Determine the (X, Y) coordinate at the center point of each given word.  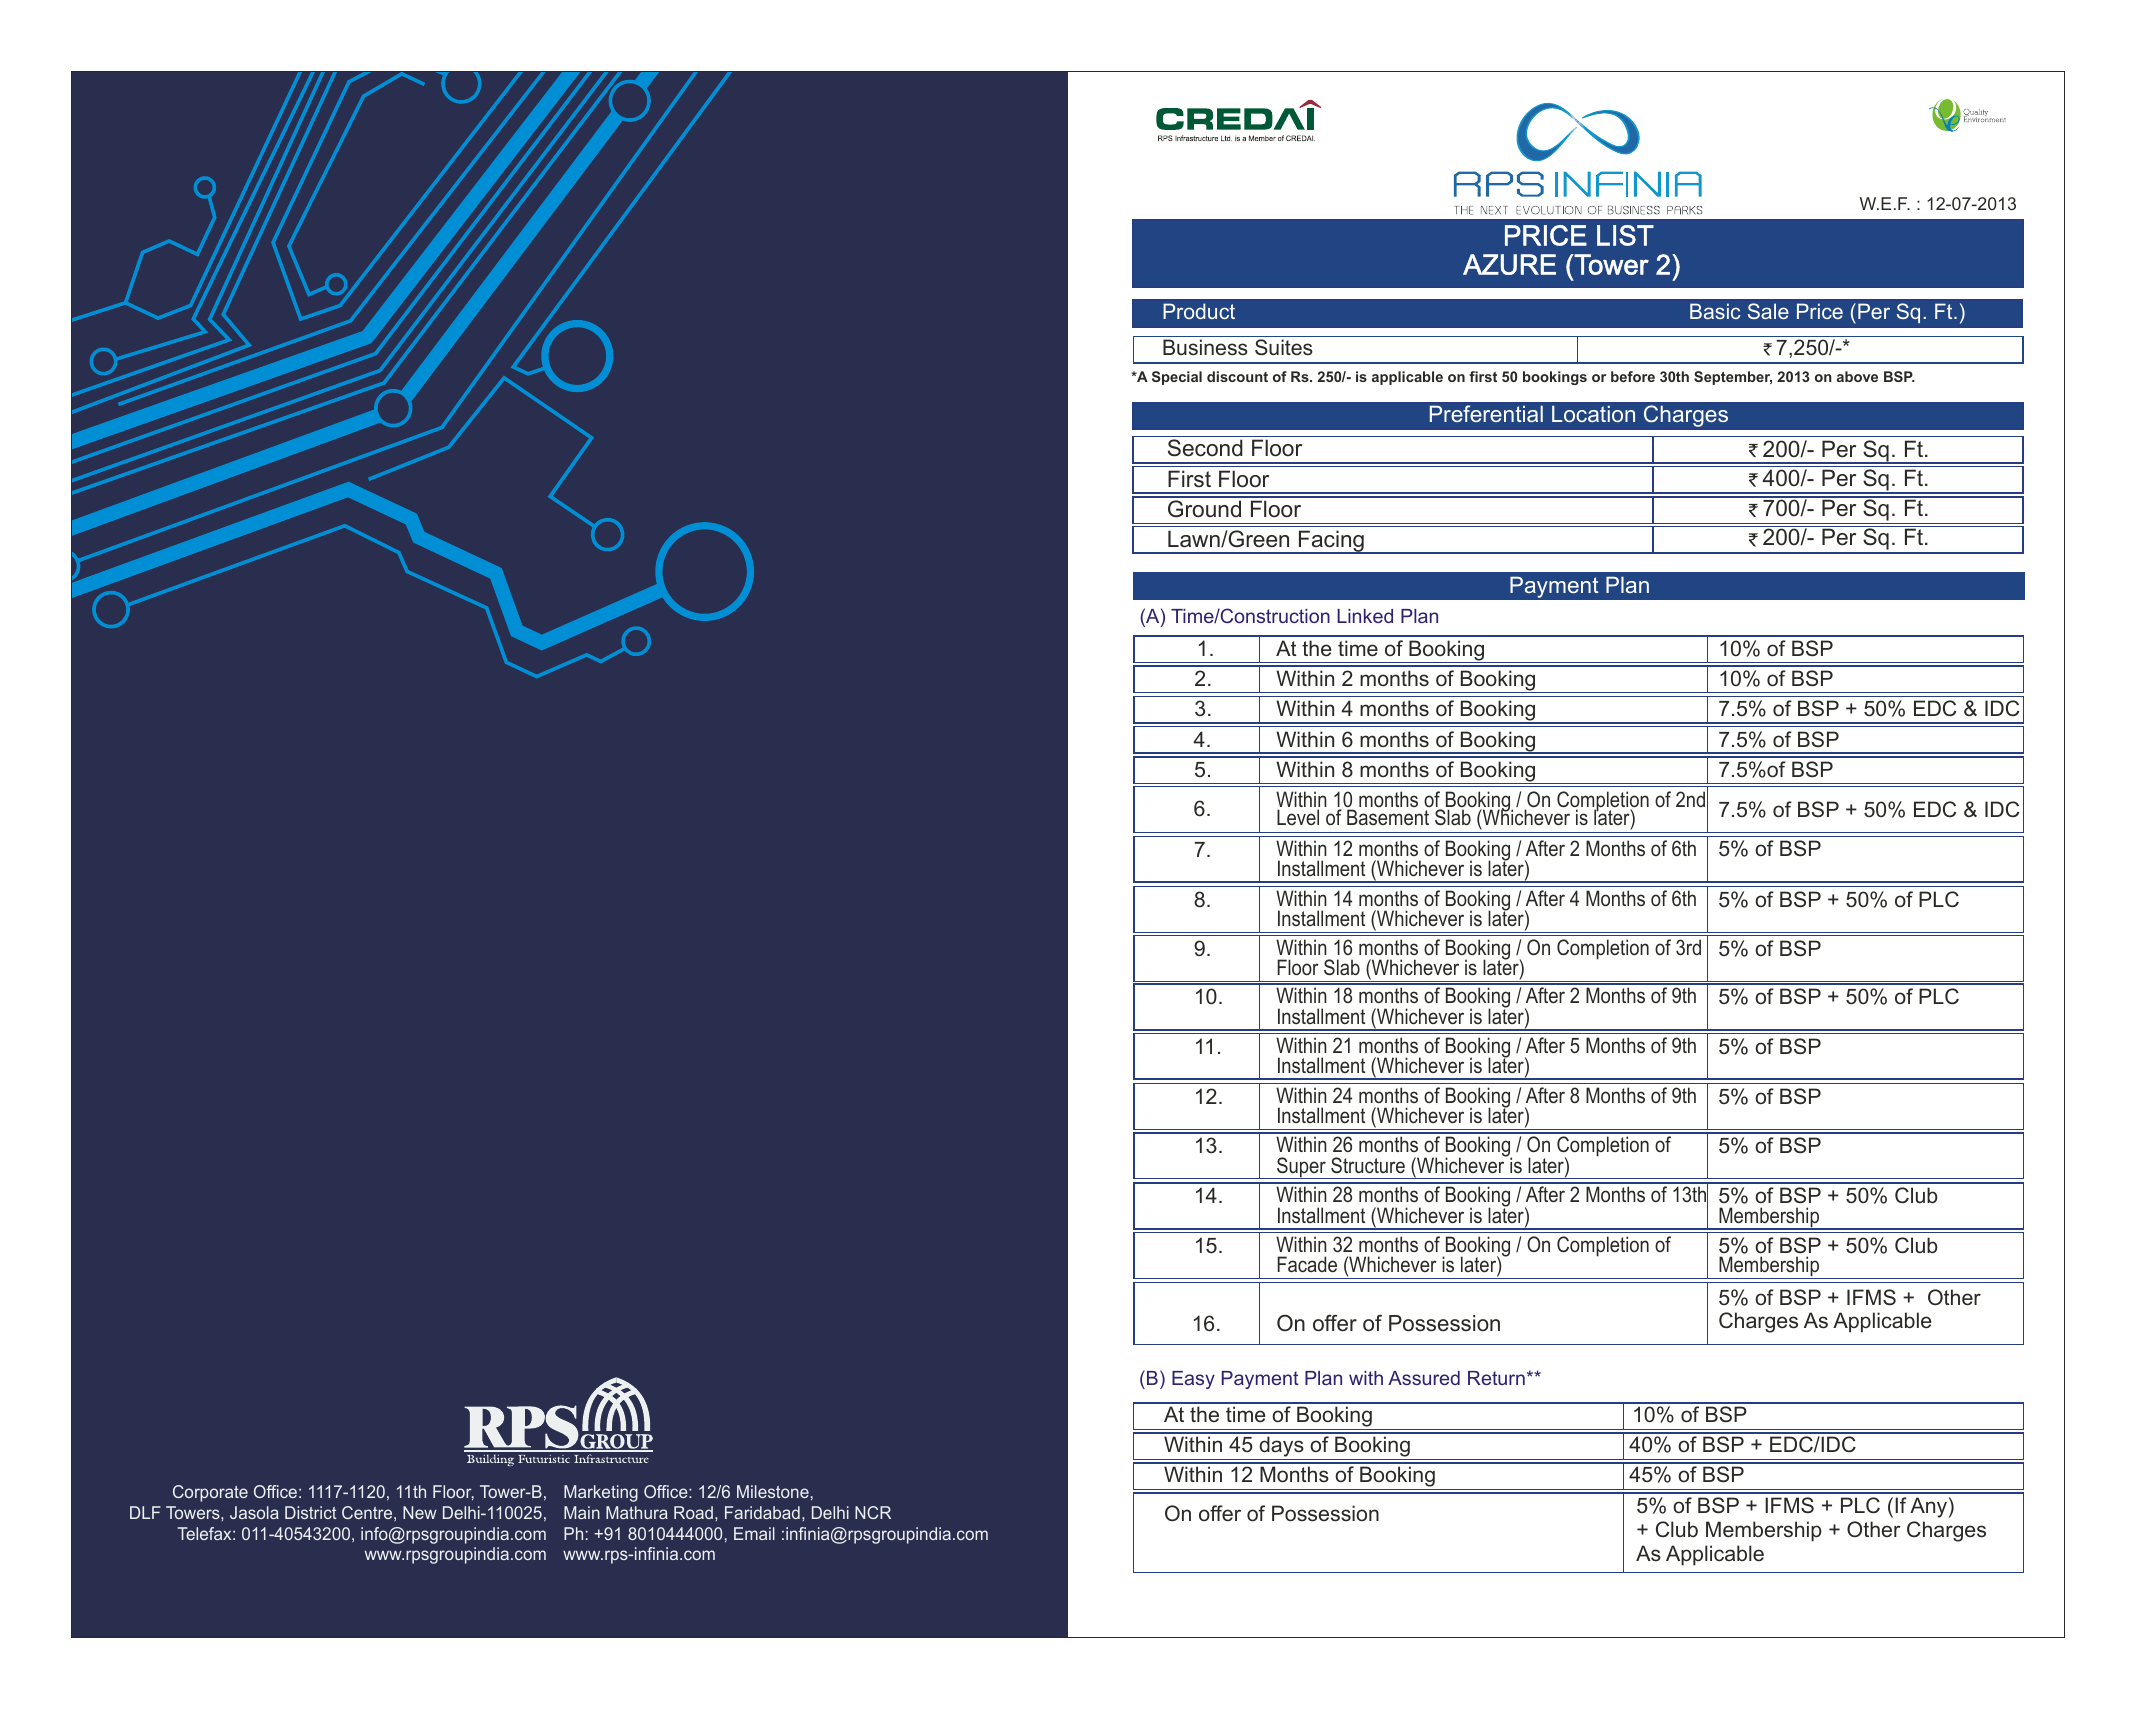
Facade (1307, 1264)
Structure (1368, 1165)
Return (1496, 1378)
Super (1301, 1168)
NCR (873, 1512)
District (311, 1512)
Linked (1365, 616)
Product (1199, 311)
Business (1205, 347)
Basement (1388, 817)
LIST (1625, 235)
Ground (1204, 509)
